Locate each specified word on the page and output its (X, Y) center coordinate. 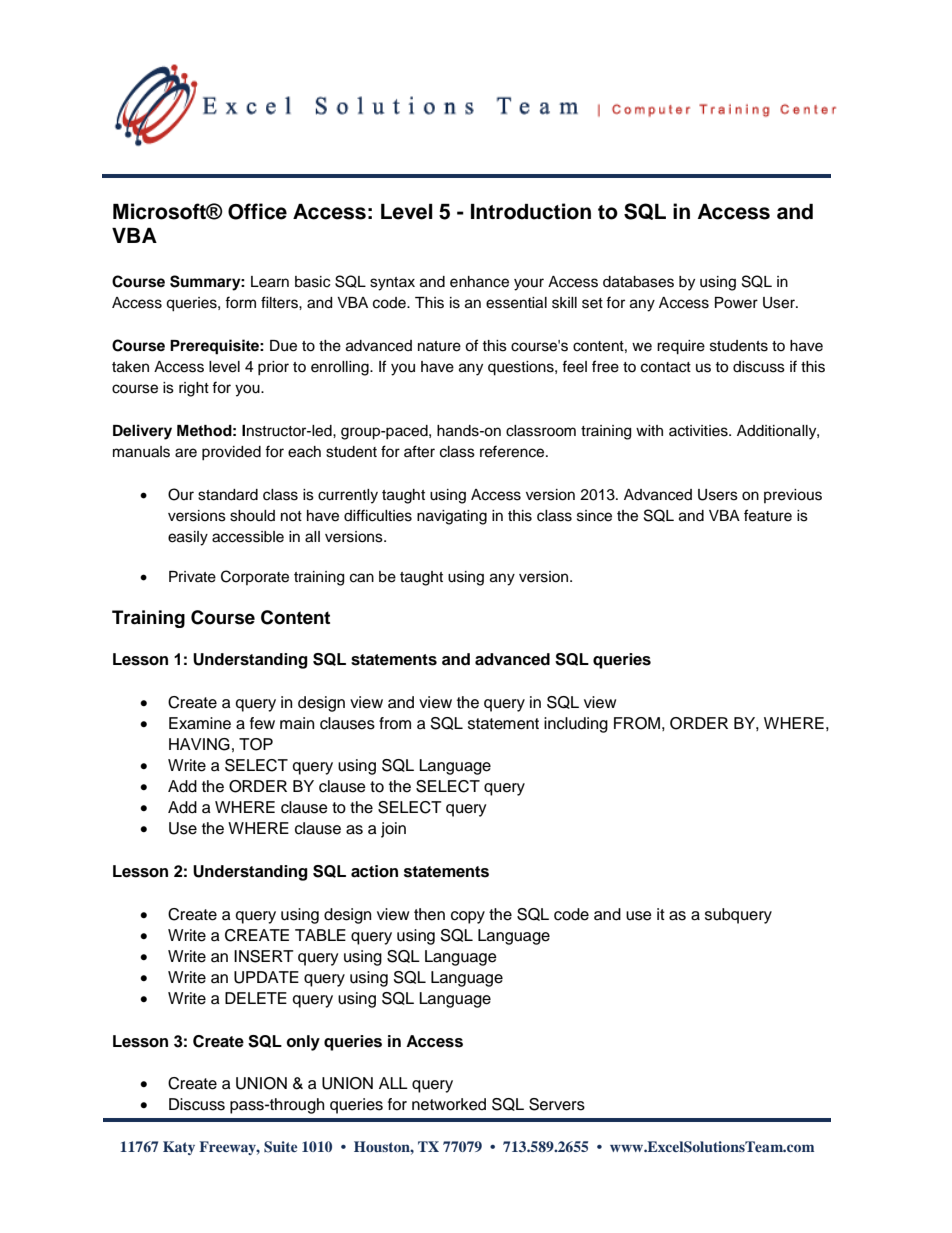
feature (768, 515)
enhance (479, 282)
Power (736, 303)
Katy (179, 1148)
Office (257, 211)
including (576, 725)
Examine (200, 723)
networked (449, 1104)
